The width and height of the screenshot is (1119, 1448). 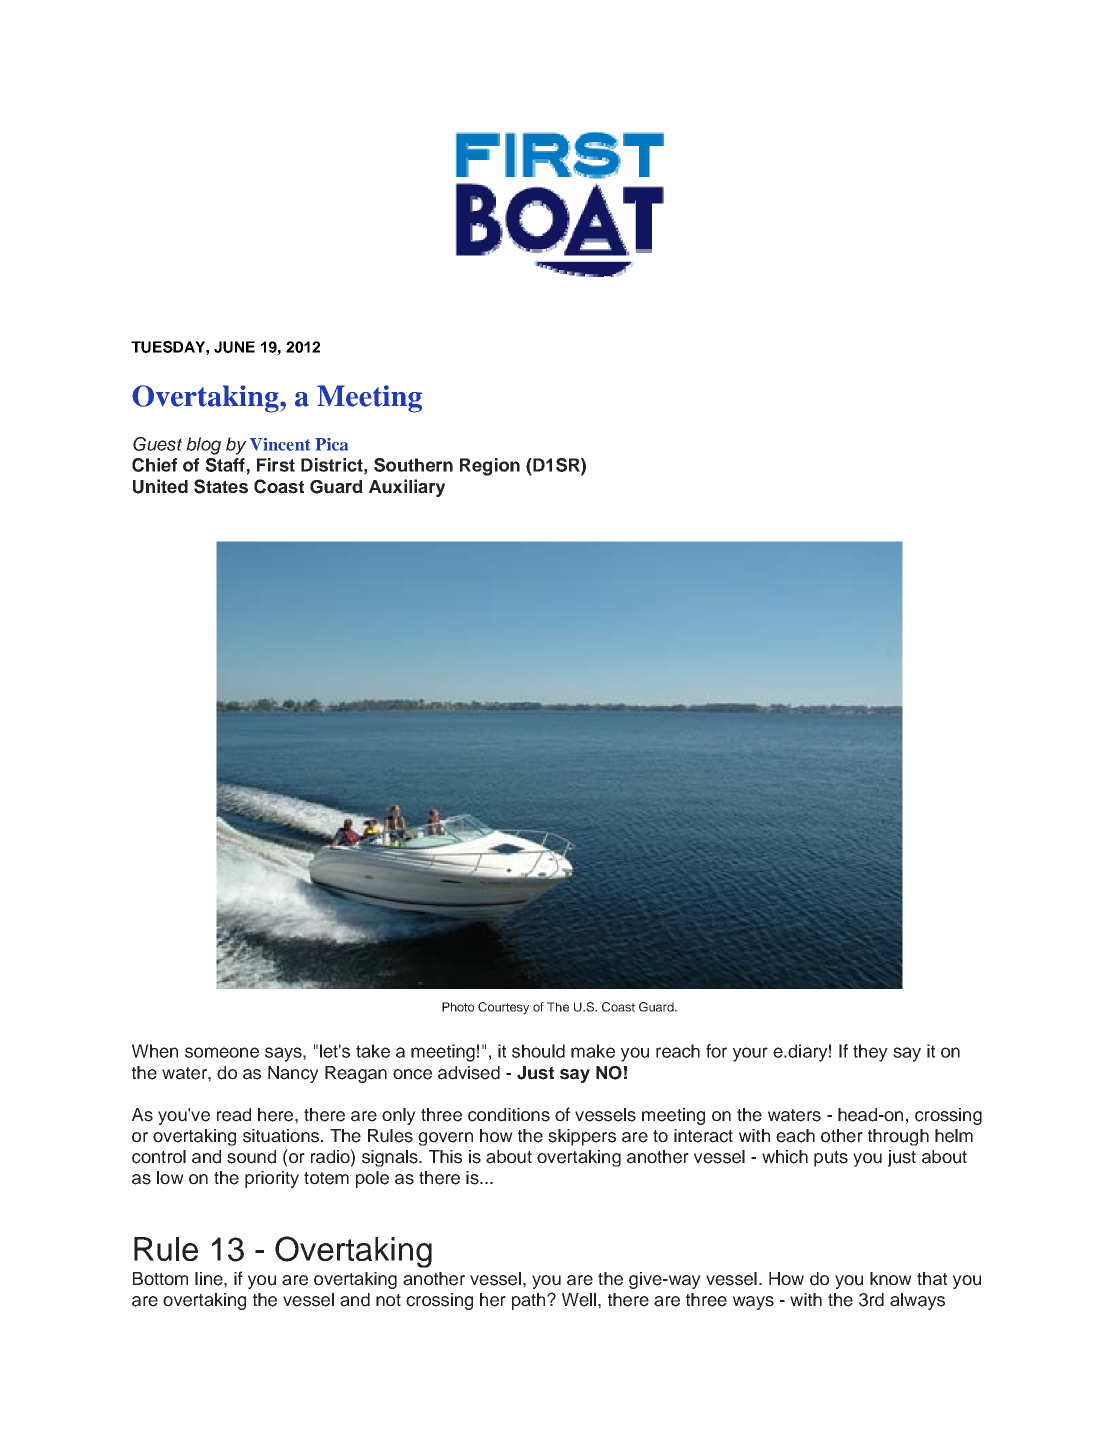 I want to click on Auxiliary, so click(x=407, y=488).
